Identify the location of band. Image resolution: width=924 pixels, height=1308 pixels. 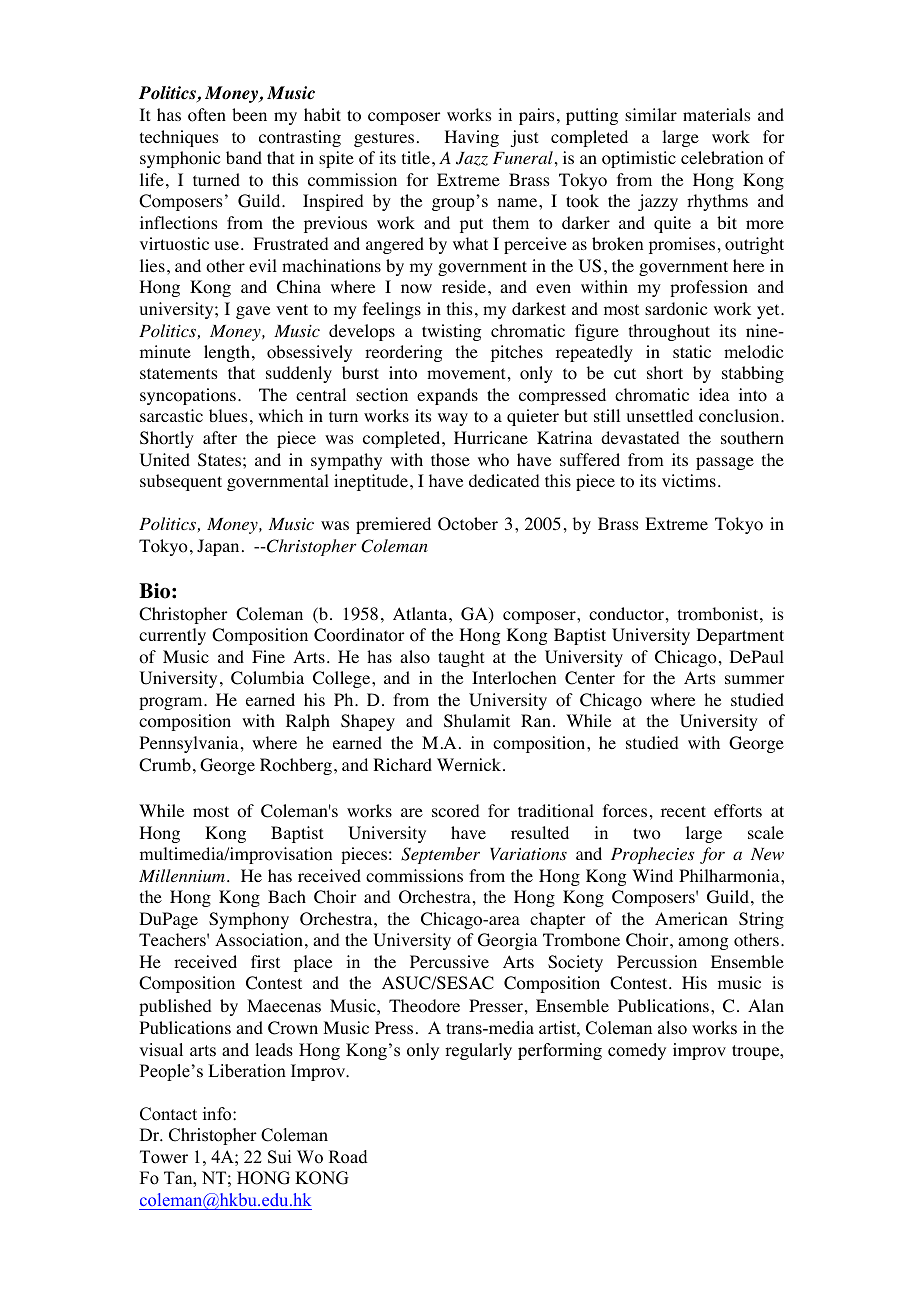
(244, 157).
